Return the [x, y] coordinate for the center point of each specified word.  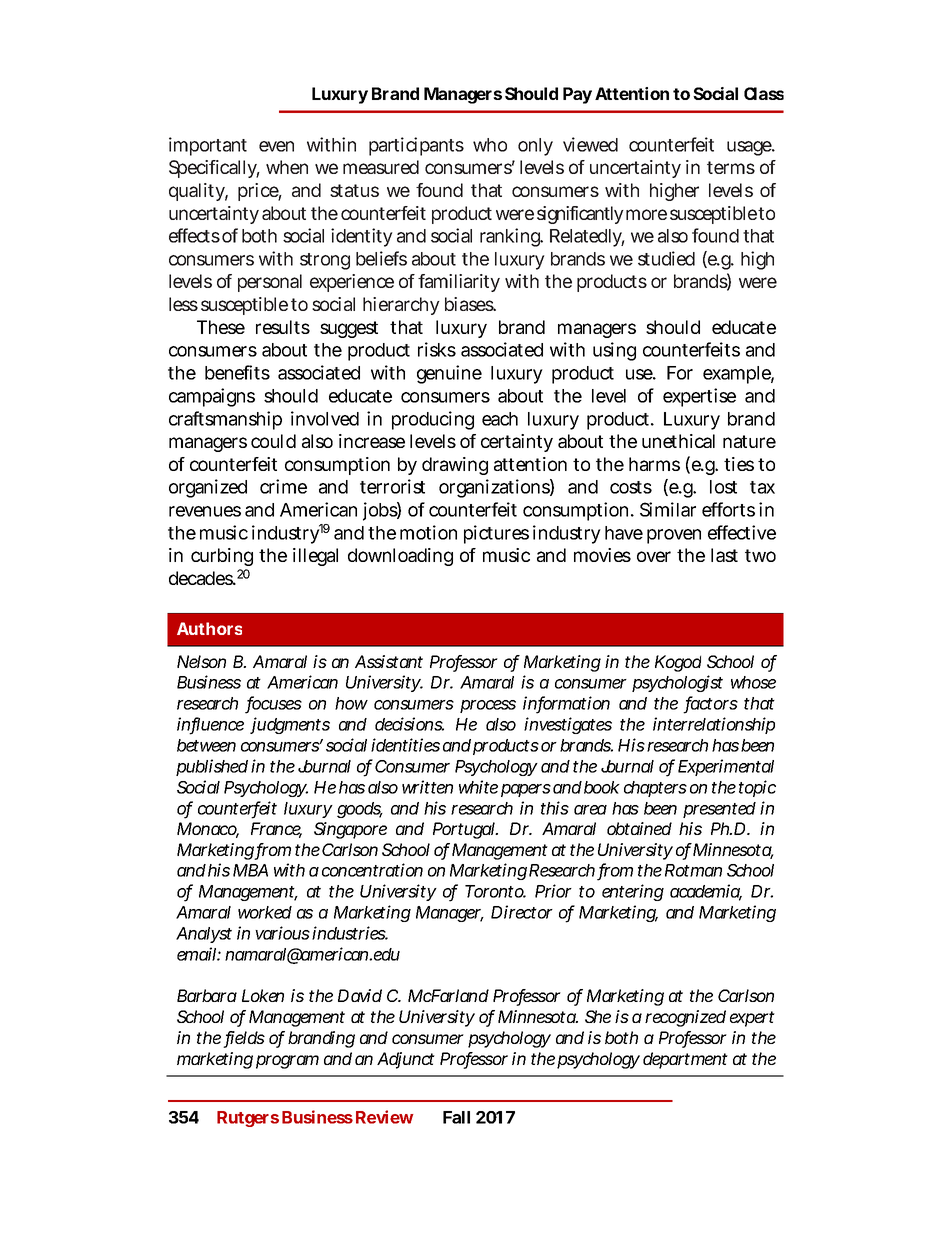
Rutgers [248, 1119]
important [208, 146]
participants [416, 146]
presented [719, 810]
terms [731, 167]
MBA [250, 870]
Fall [456, 1117]
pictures [496, 534]
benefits [237, 372]
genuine [449, 374]
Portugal [464, 830]
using [614, 351]
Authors [209, 628]
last [724, 555]
